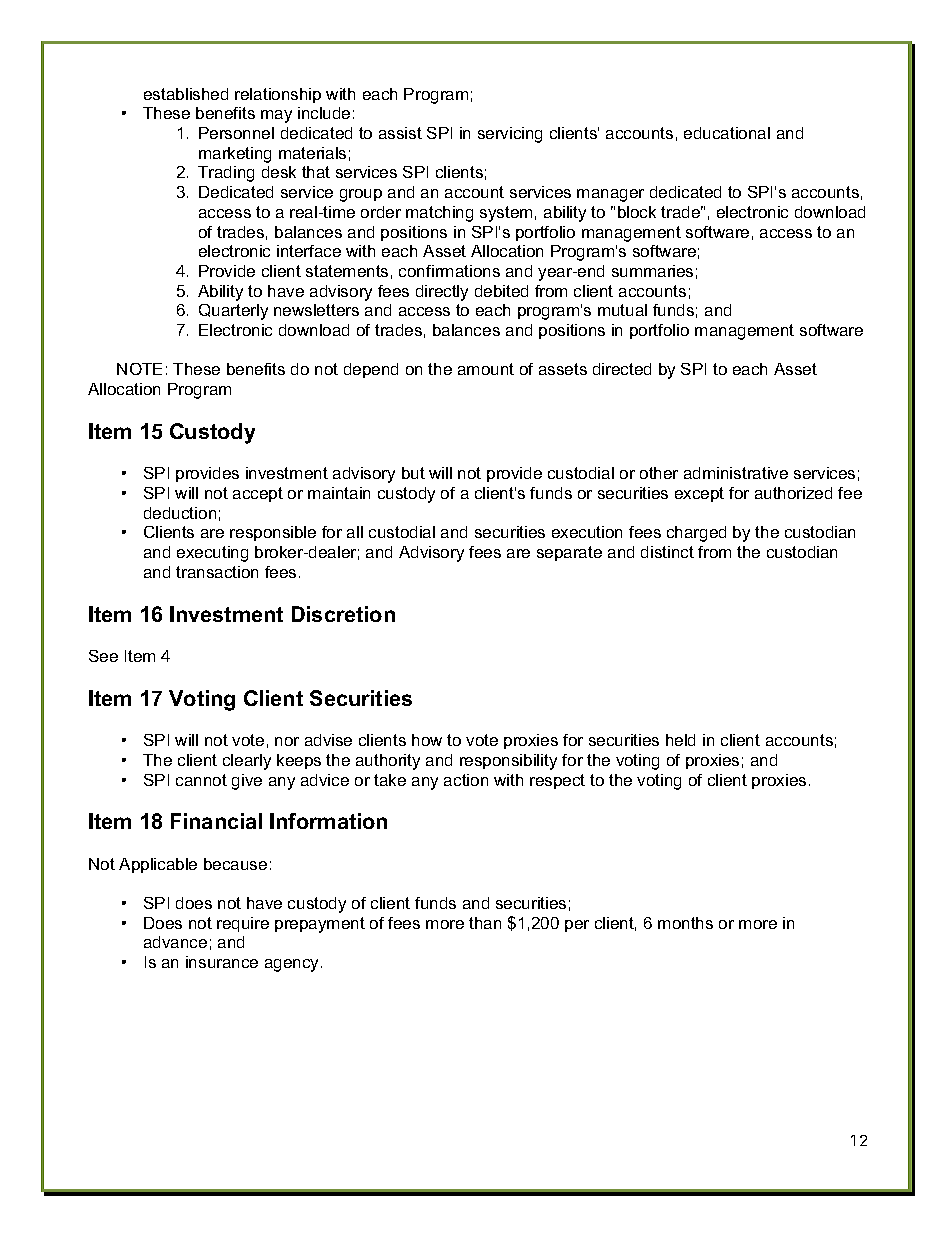 The width and height of the screenshot is (952, 1233). Describe the element at coordinates (413, 473) in the screenshot. I see `but` at that location.
